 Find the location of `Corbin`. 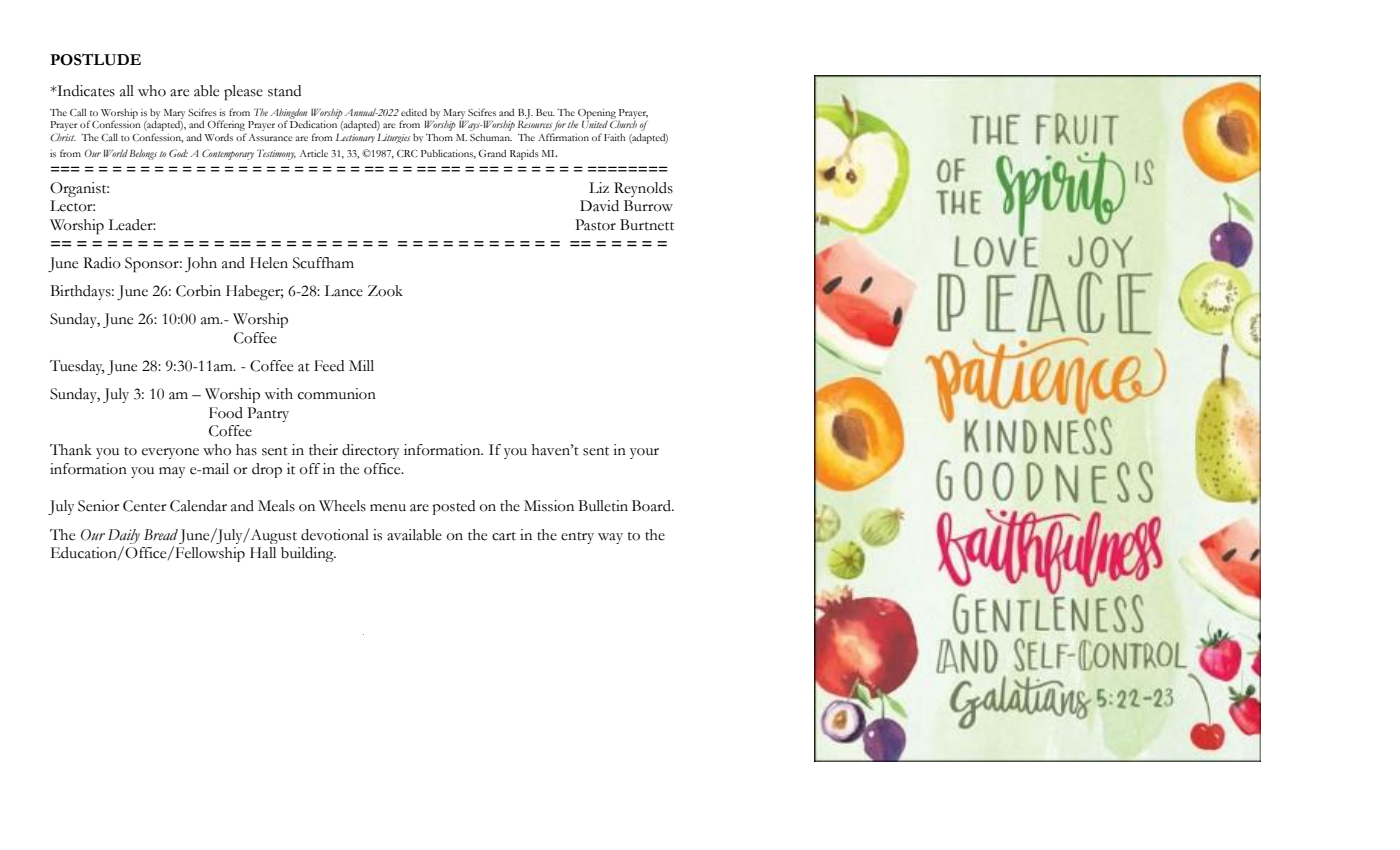

Corbin is located at coordinates (198, 291).
